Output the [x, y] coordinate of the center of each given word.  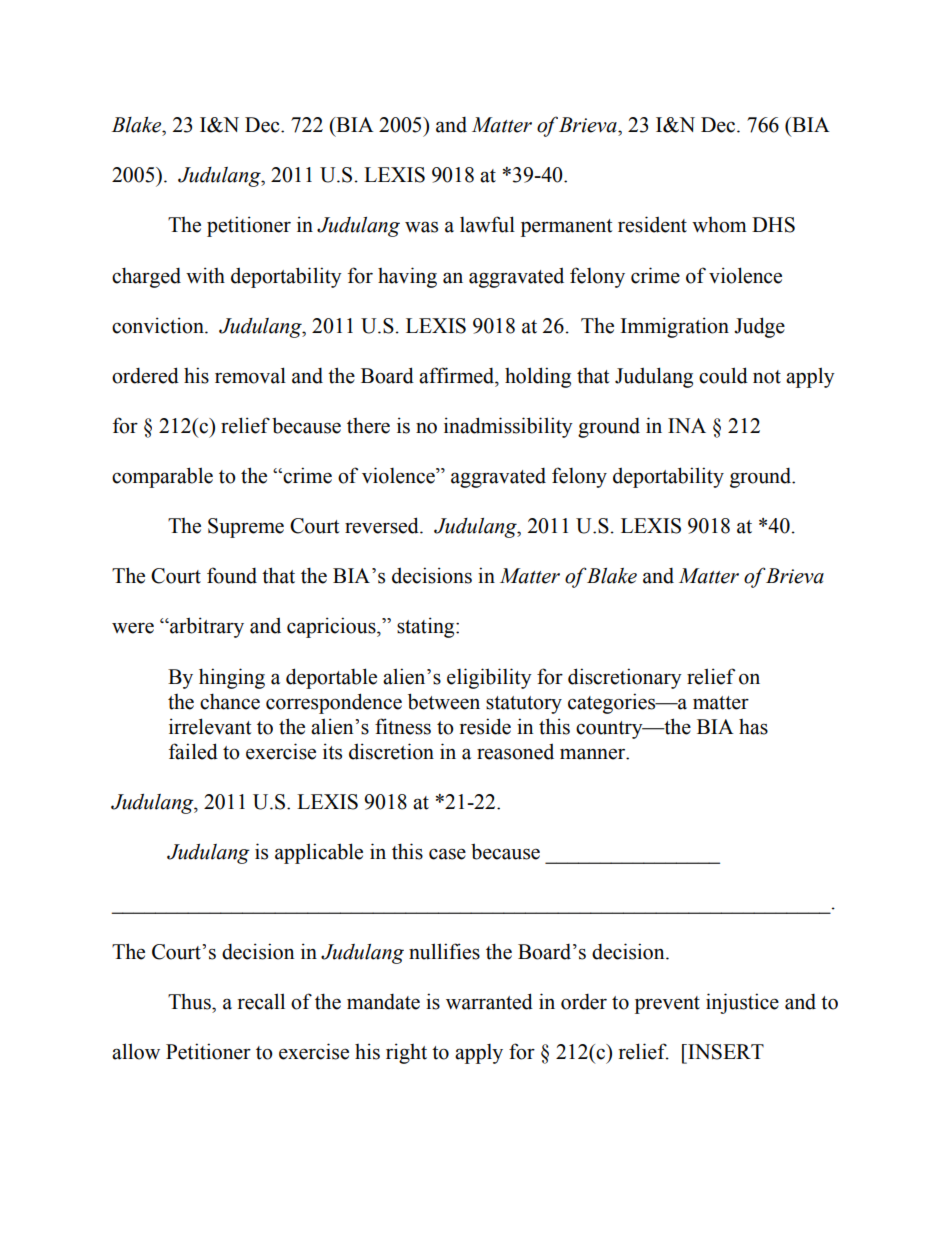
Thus [190, 1002]
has [753, 727]
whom [719, 225]
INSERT [725, 1052]
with [205, 275]
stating [427, 627]
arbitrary [206, 627]
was [421, 227]
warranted [489, 1001]
